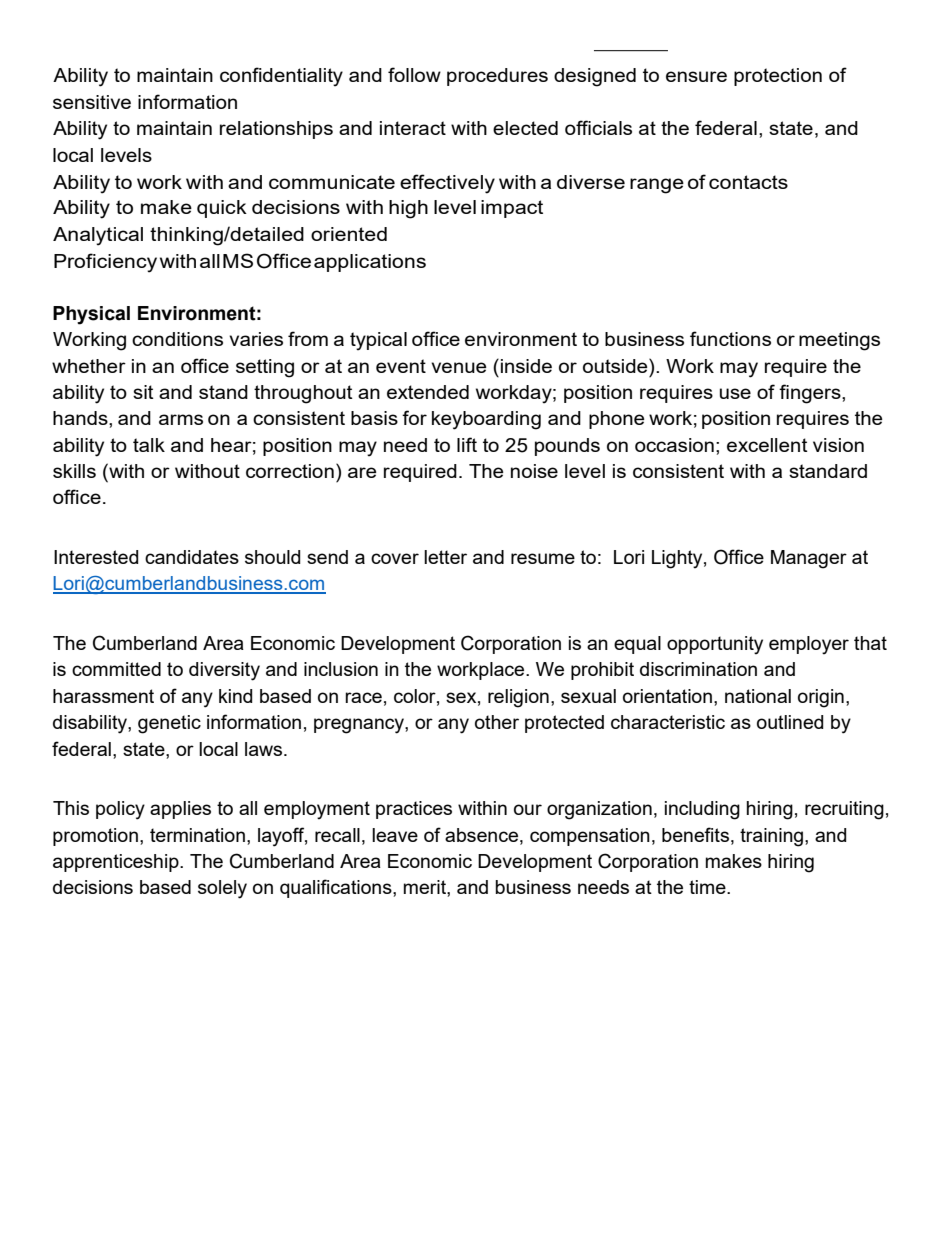  Describe the element at coordinates (497, 722) in the screenshot. I see `other` at that location.
